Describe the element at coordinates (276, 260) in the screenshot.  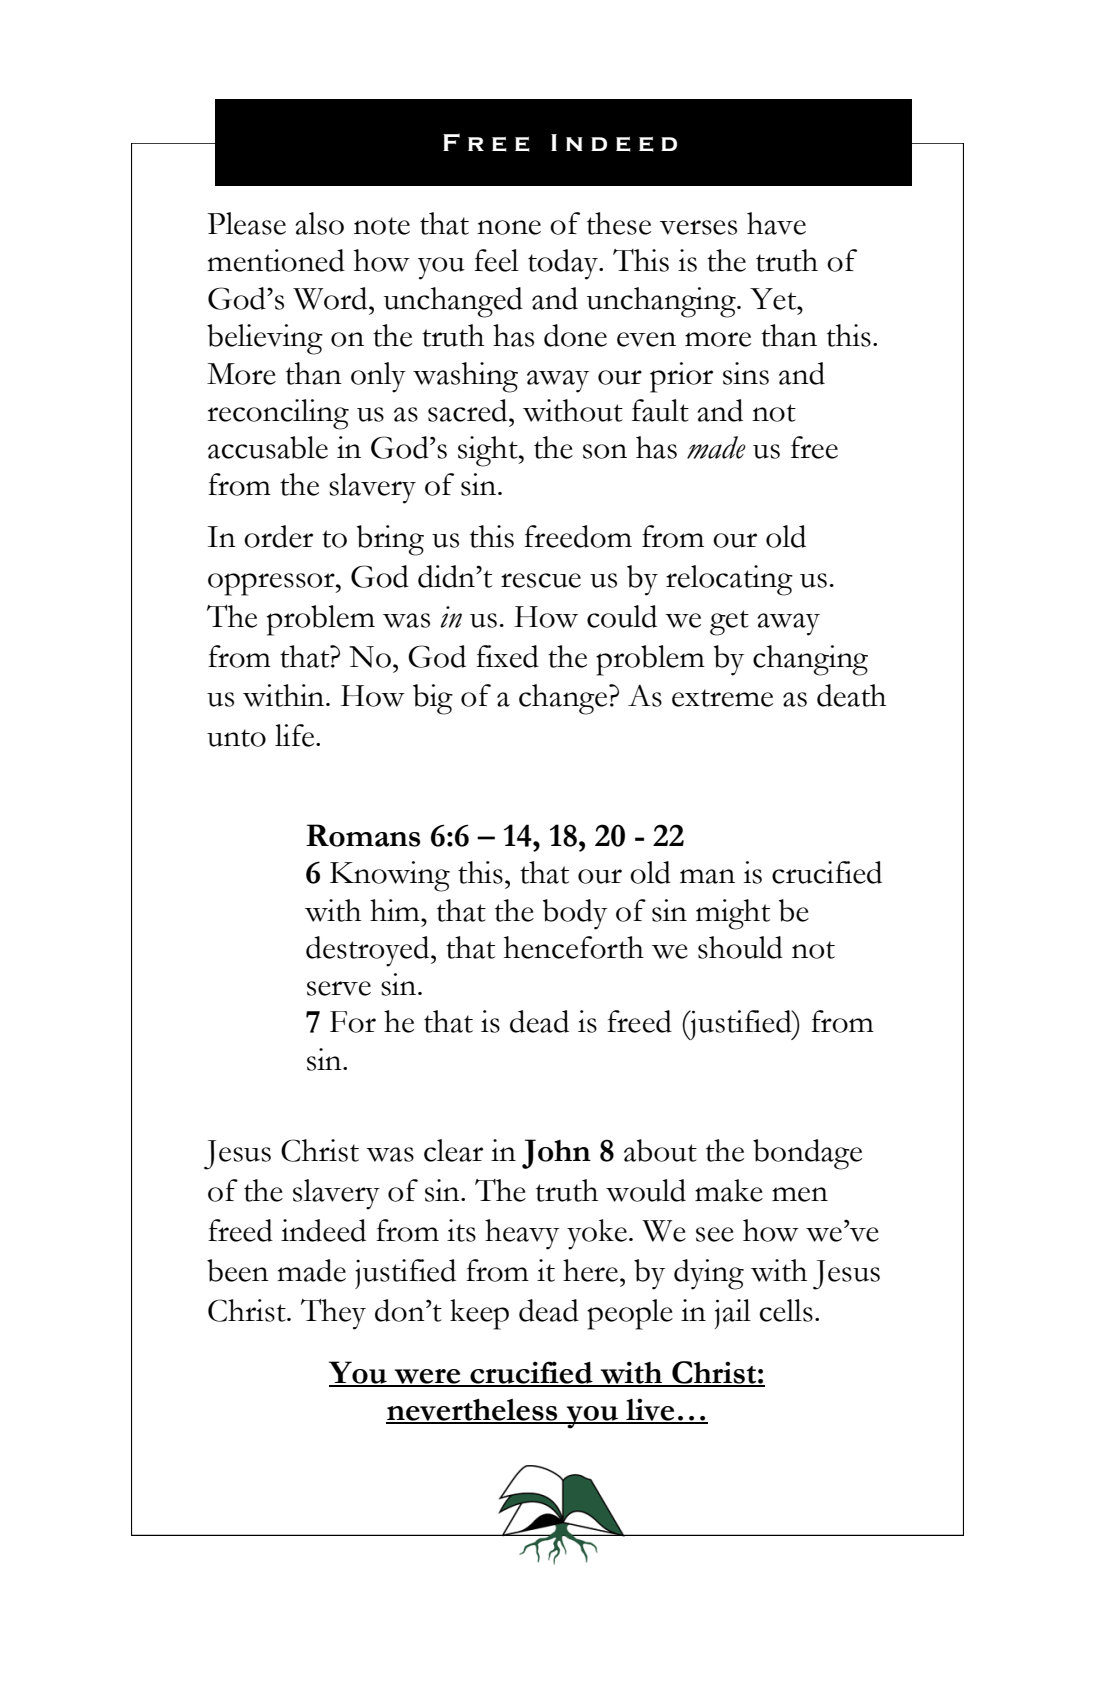
I see `mentioned` at that location.
